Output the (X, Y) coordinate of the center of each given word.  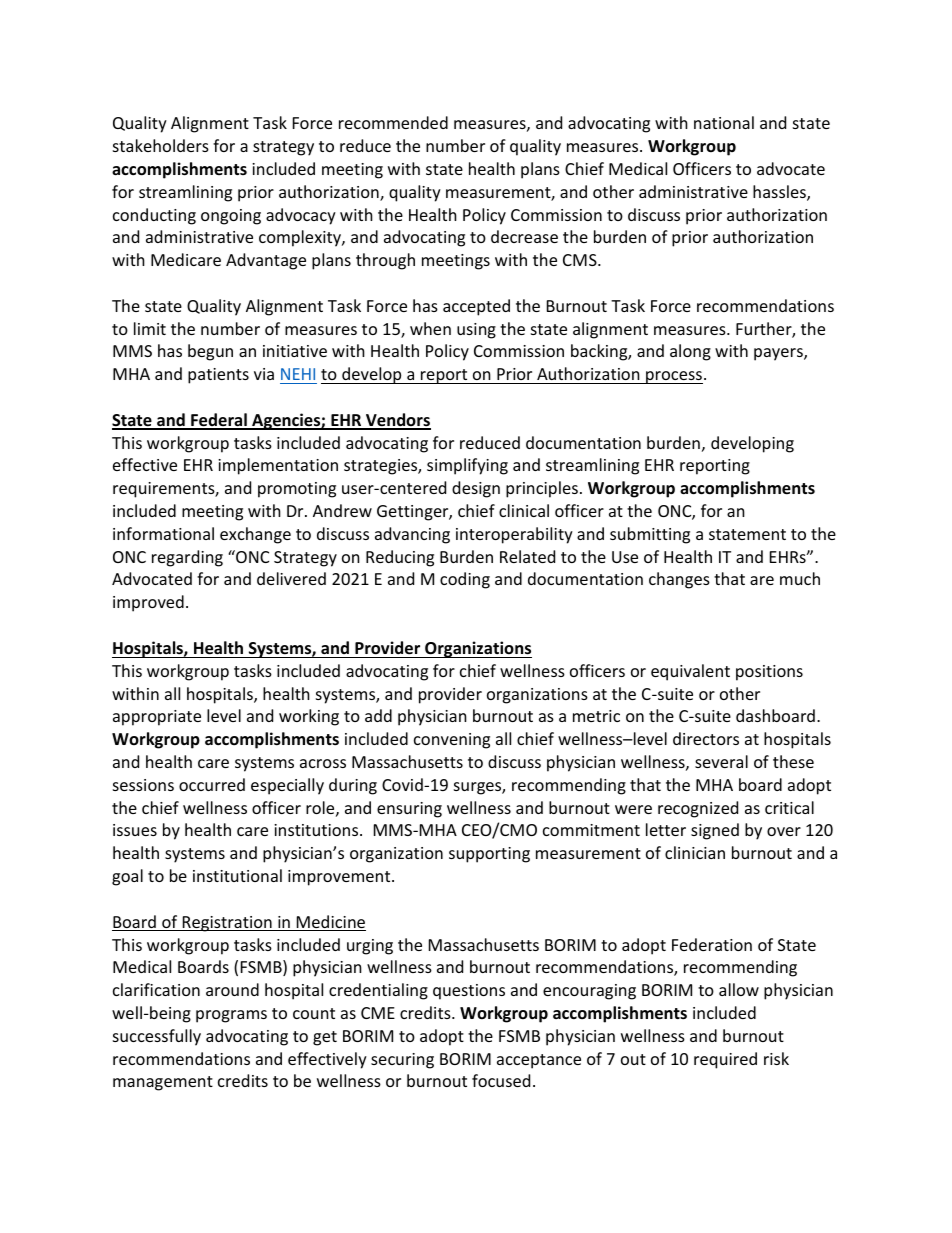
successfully (157, 1037)
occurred (212, 784)
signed (715, 831)
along (690, 352)
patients (218, 376)
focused (501, 1080)
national (724, 122)
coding (465, 580)
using (476, 331)
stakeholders (161, 145)
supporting (489, 855)
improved (148, 603)
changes (679, 580)
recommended (393, 122)
